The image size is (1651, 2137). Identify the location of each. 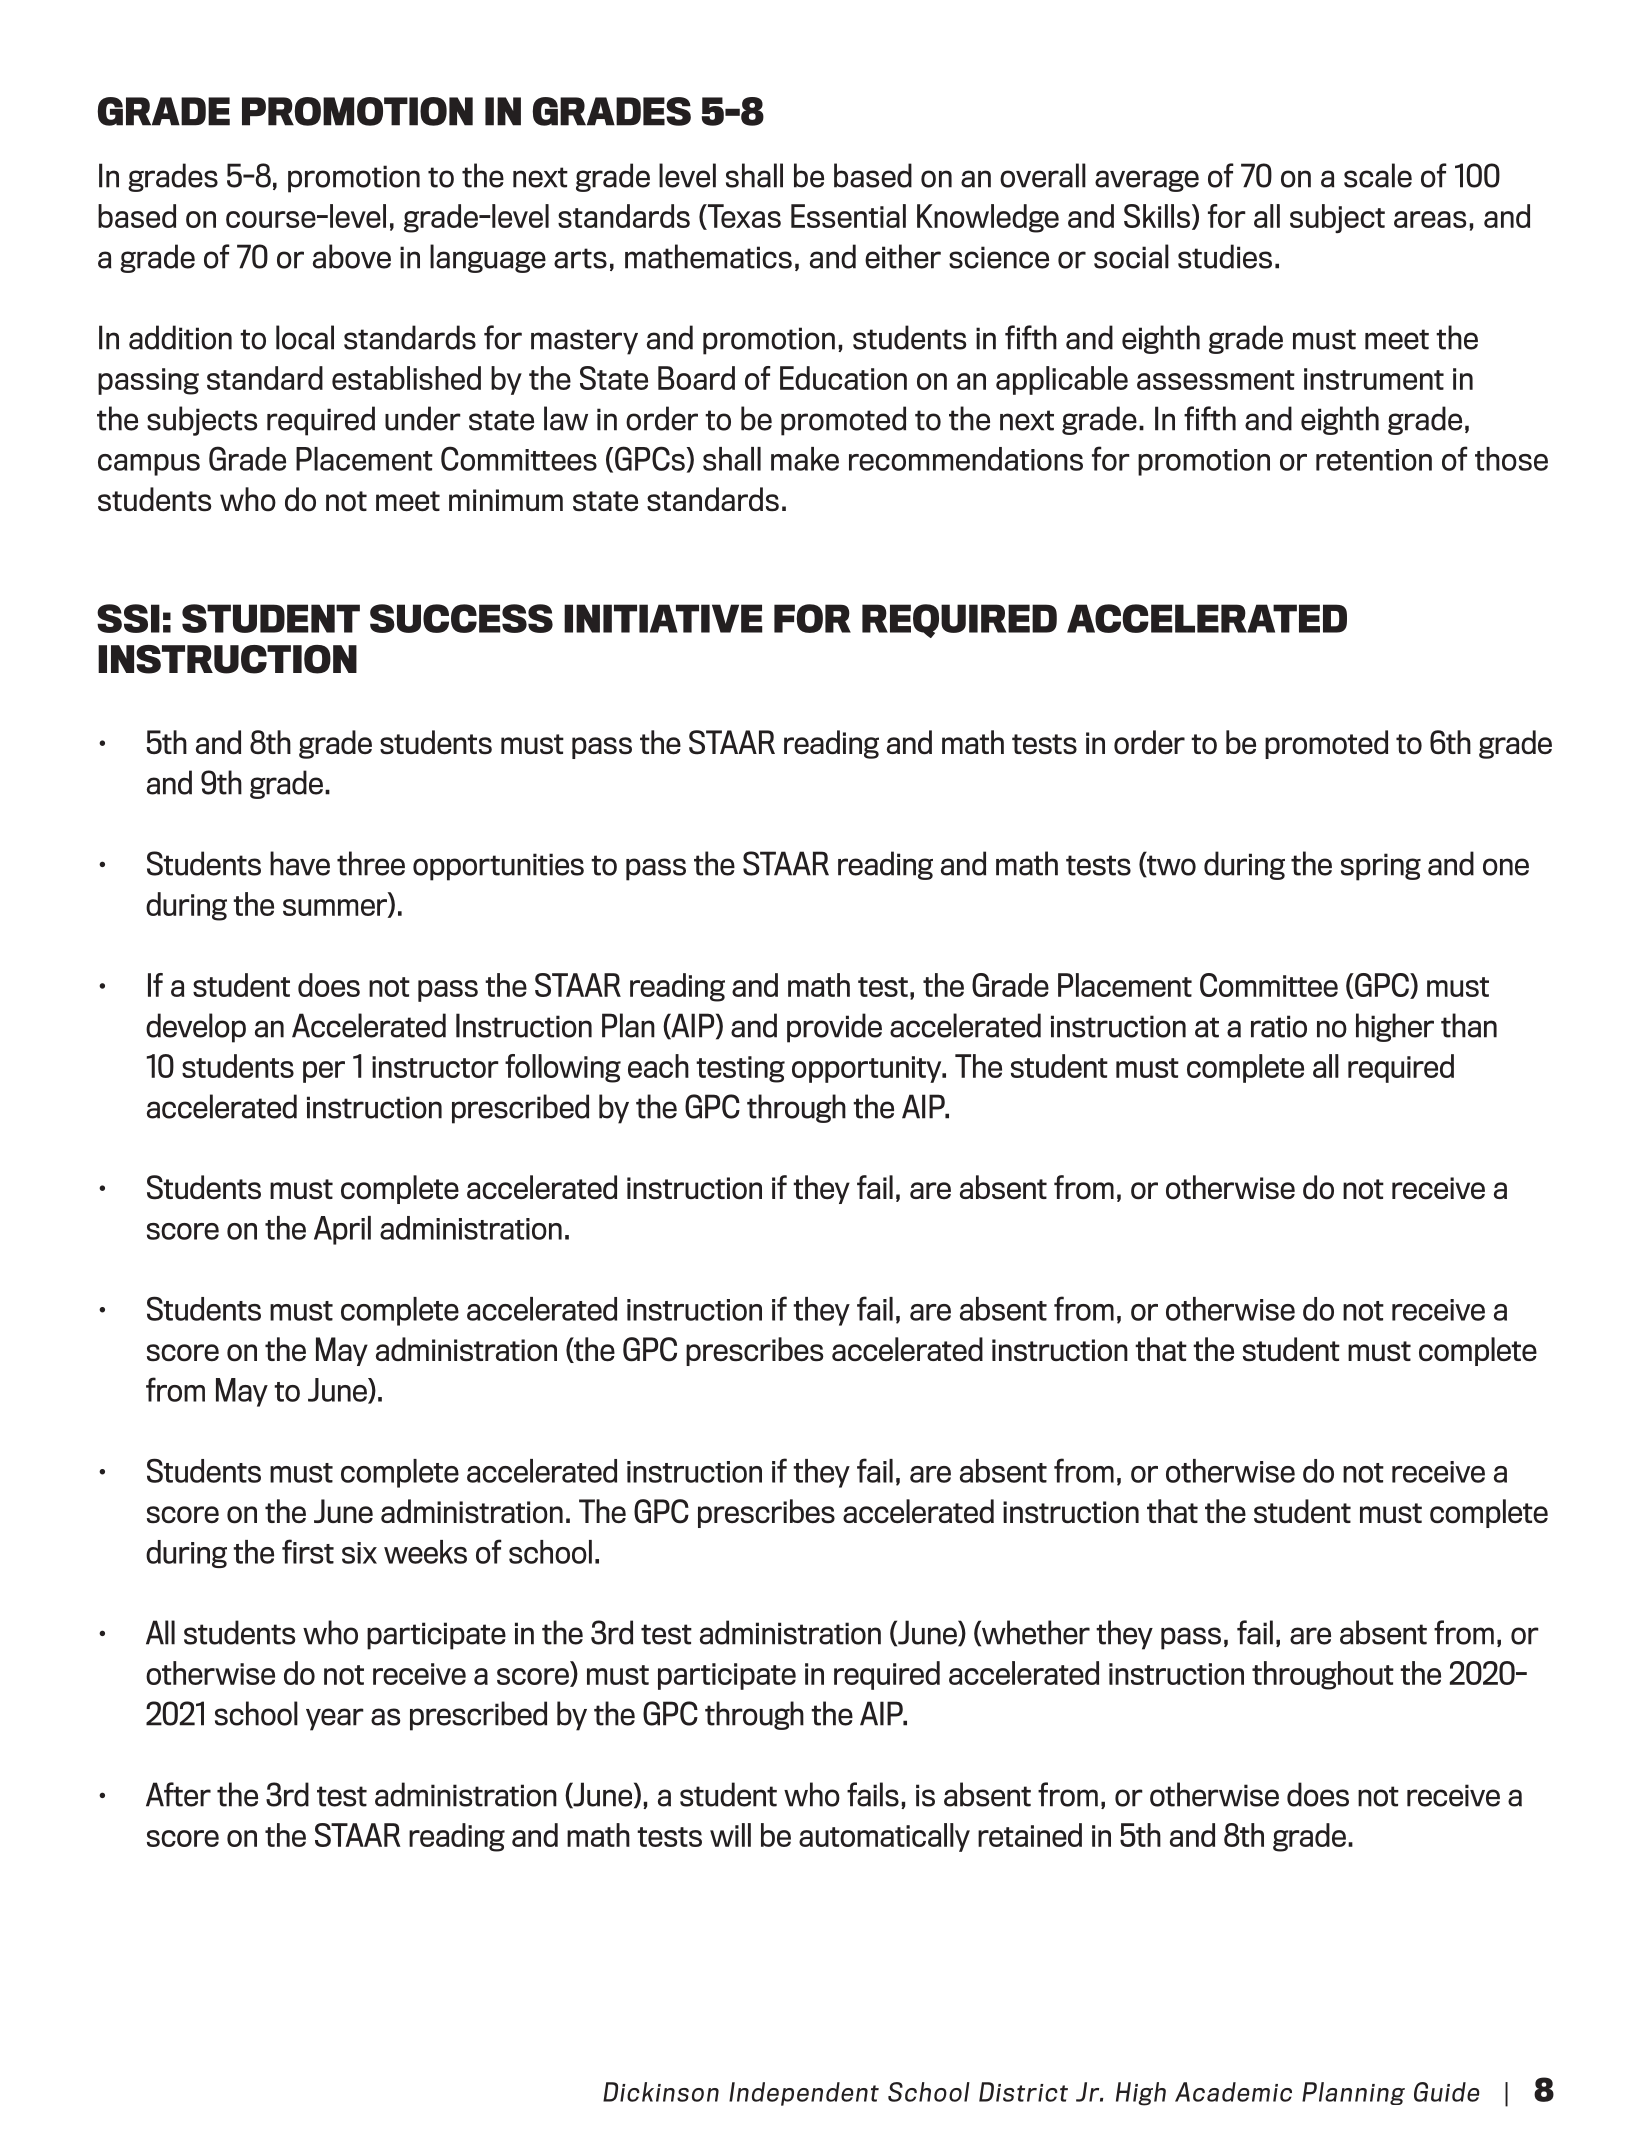
(658, 1066).
